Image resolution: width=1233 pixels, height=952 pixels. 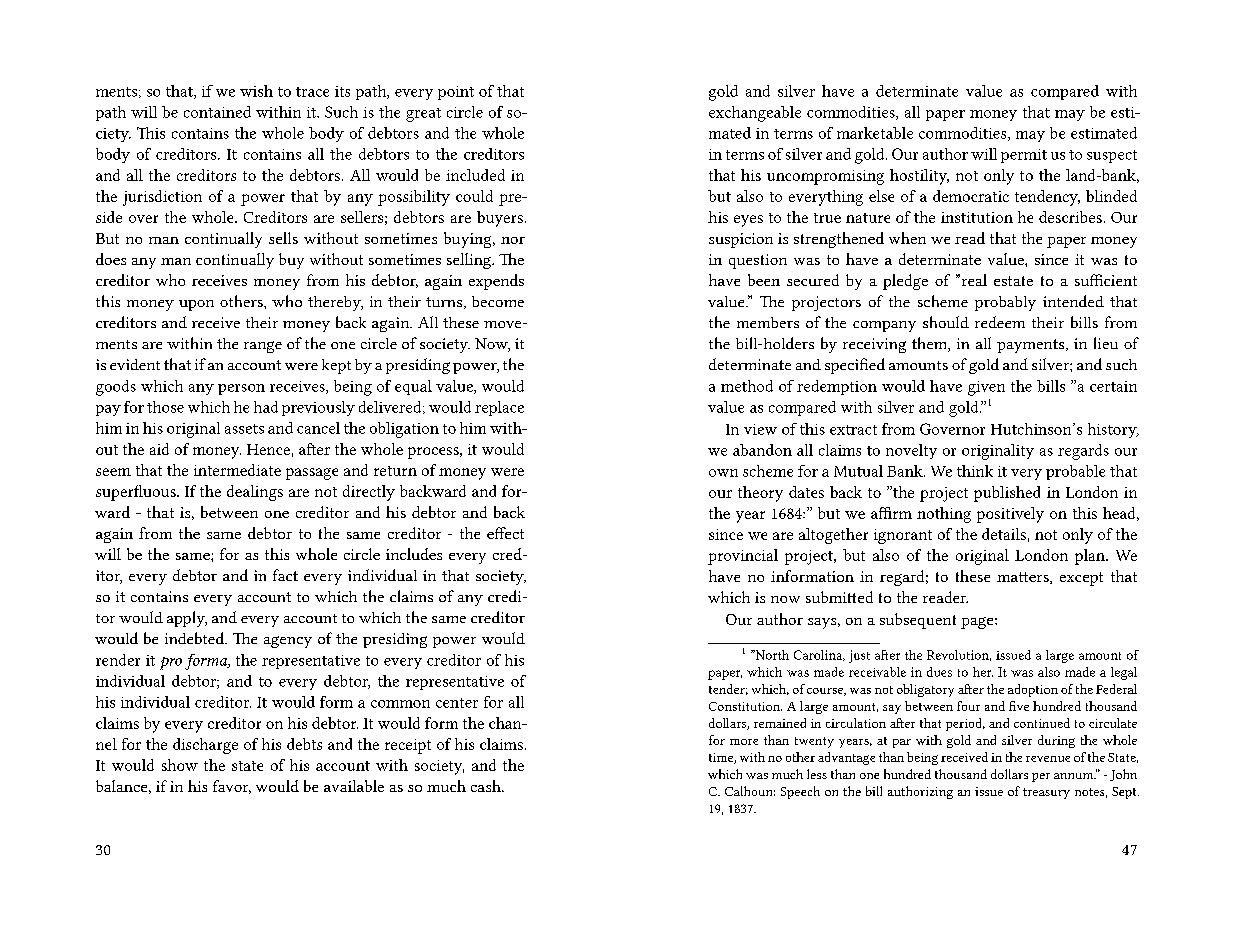 I want to click on permit, so click(x=1024, y=156).
